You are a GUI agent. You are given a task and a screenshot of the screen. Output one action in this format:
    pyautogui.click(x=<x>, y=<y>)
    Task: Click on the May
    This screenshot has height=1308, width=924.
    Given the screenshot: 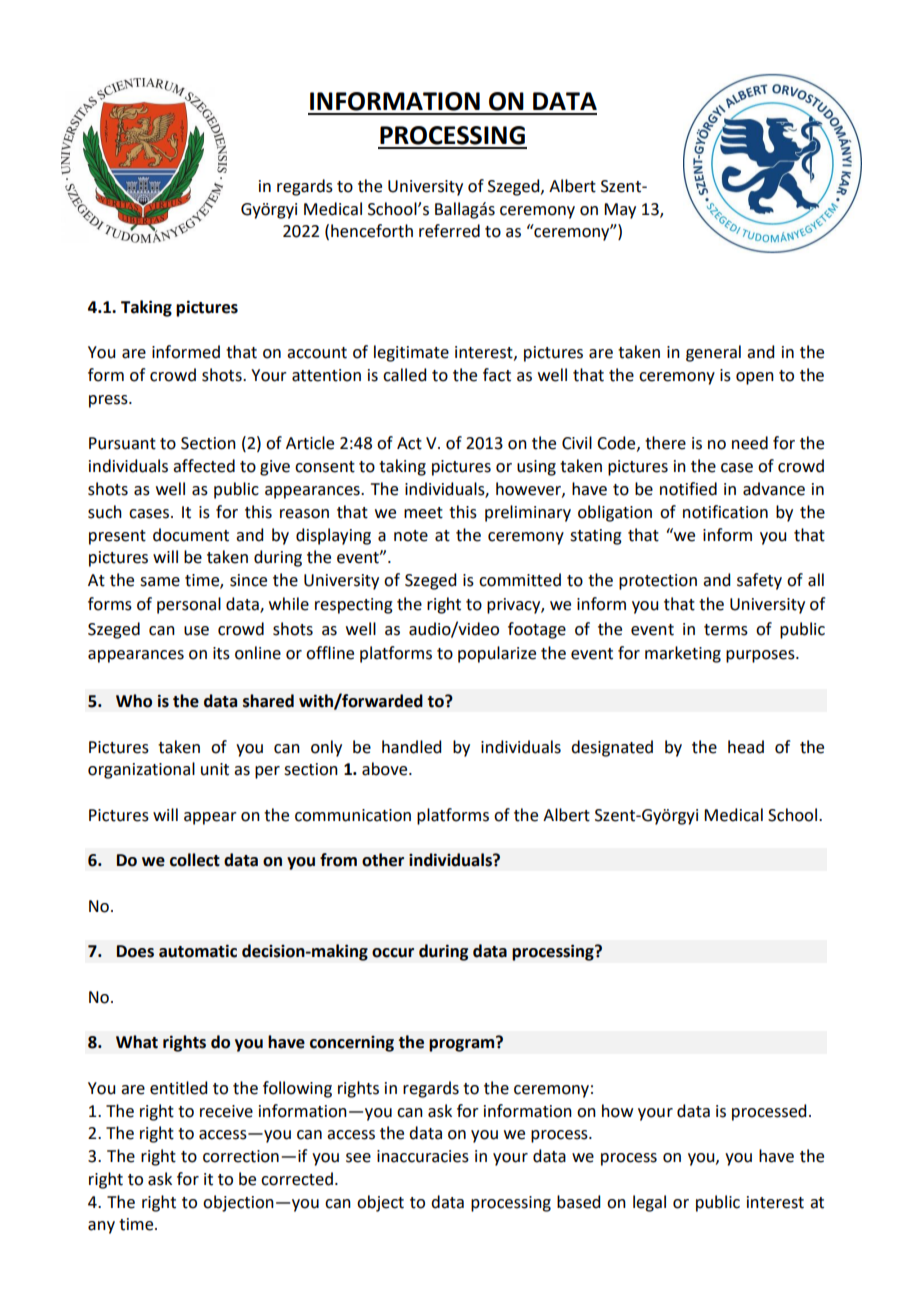 What is the action you would take?
    pyautogui.click(x=620, y=211)
